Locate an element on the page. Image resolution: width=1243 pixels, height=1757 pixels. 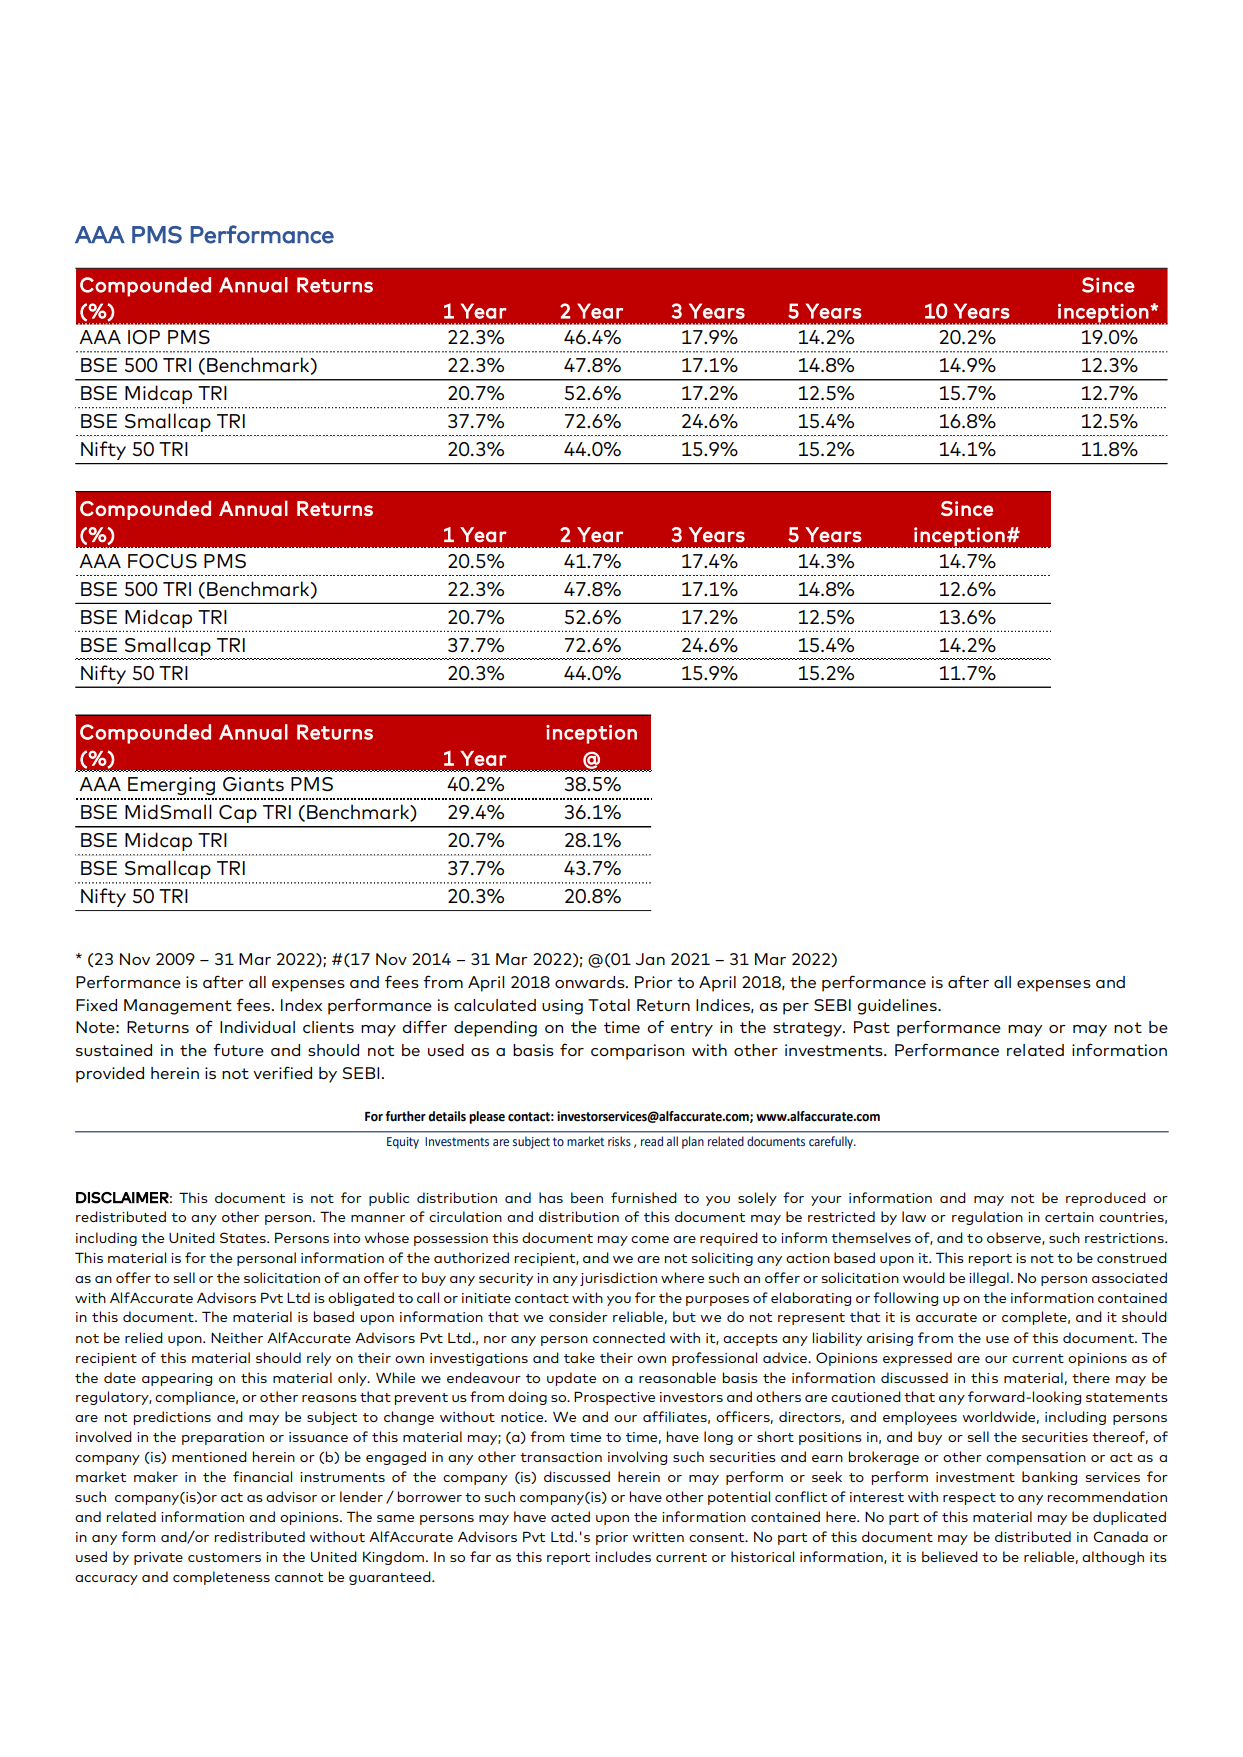
includes is located at coordinates (623, 1556).
